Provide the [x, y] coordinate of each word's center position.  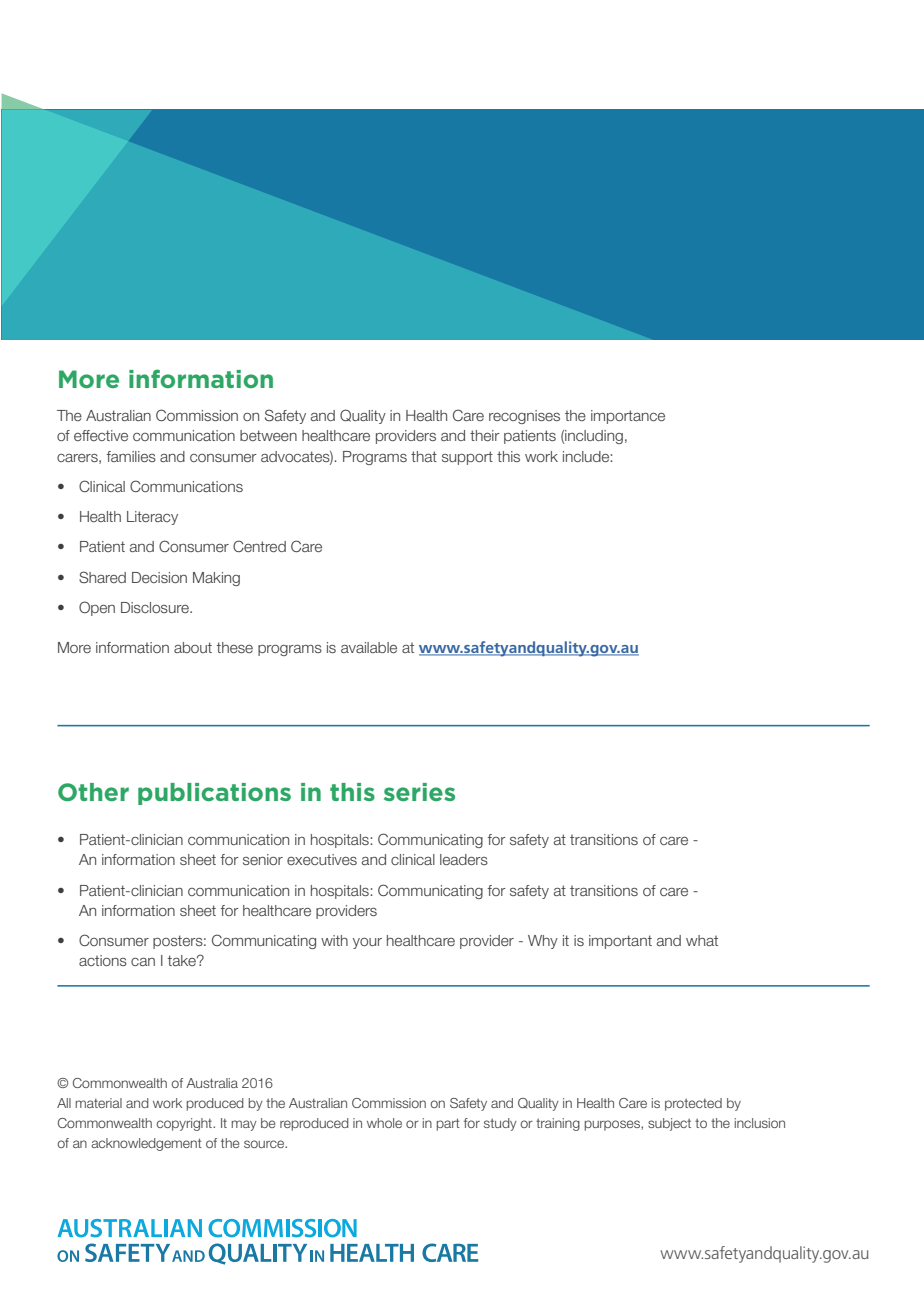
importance [628, 417]
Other [93, 792]
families [131, 456]
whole [384, 1123]
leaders [464, 859]
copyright [185, 1124]
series [419, 792]
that [424, 456]
